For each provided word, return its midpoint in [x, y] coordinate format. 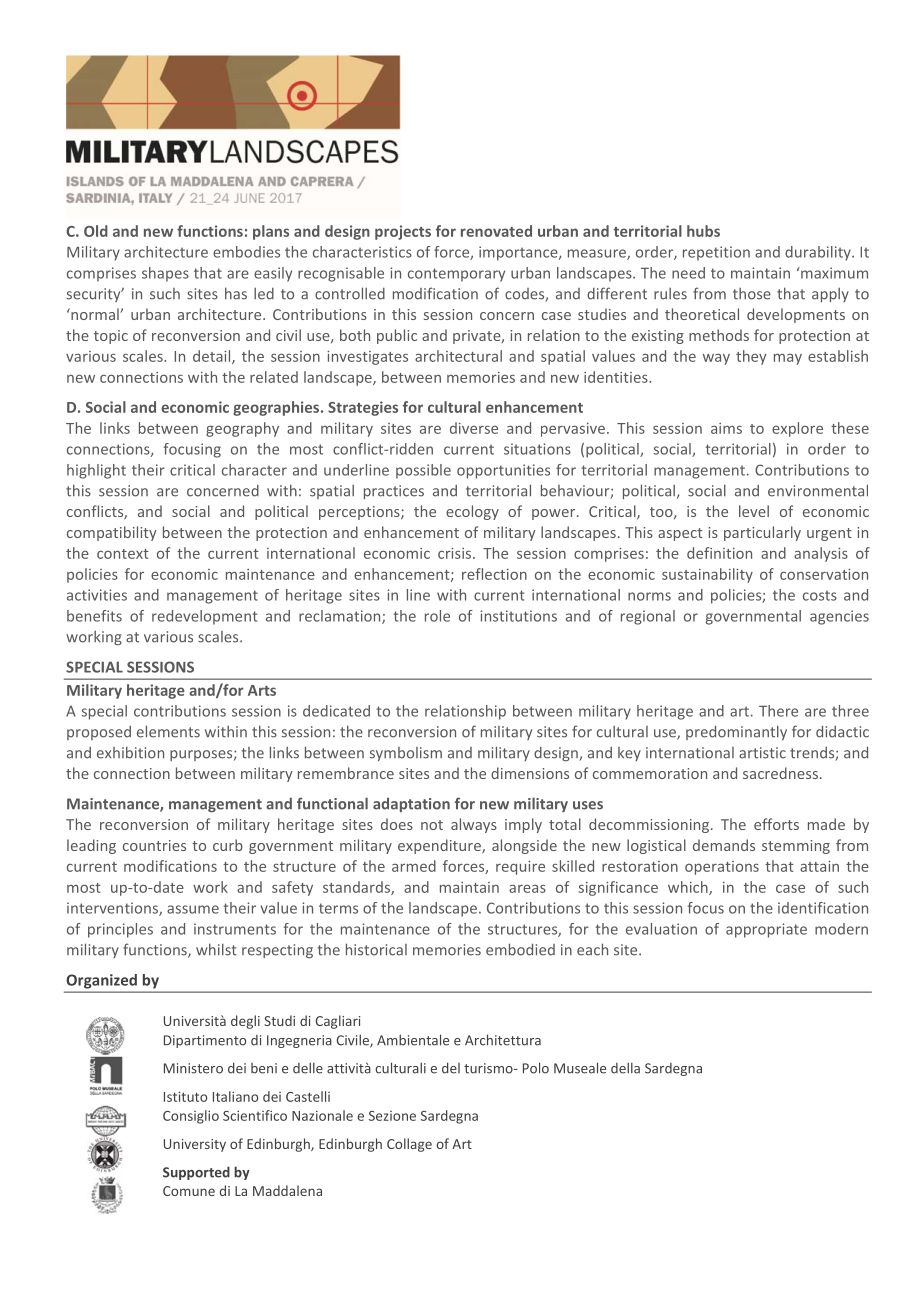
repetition [716, 253]
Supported [196, 1173]
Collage [409, 1145]
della [625, 1068]
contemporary [456, 275]
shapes [165, 274]
